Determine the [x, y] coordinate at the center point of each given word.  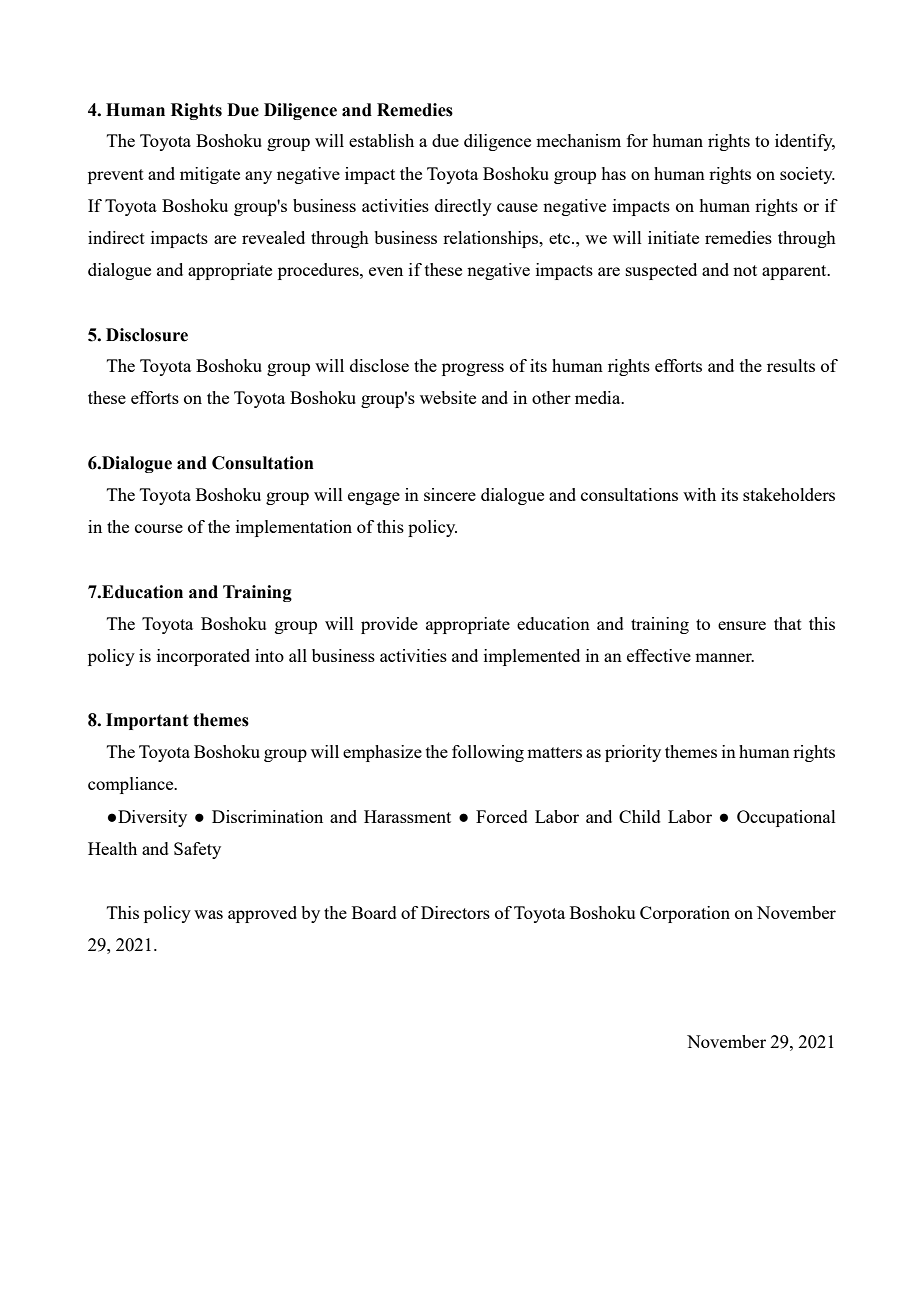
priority [633, 753]
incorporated [203, 657]
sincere [450, 494]
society [807, 175]
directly [463, 207]
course [159, 528]
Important [147, 721]
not [745, 270]
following [488, 753]
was [208, 914]
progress [473, 369]
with [699, 494]
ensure [742, 625]
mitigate [210, 175]
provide [389, 625]
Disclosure [147, 335]
